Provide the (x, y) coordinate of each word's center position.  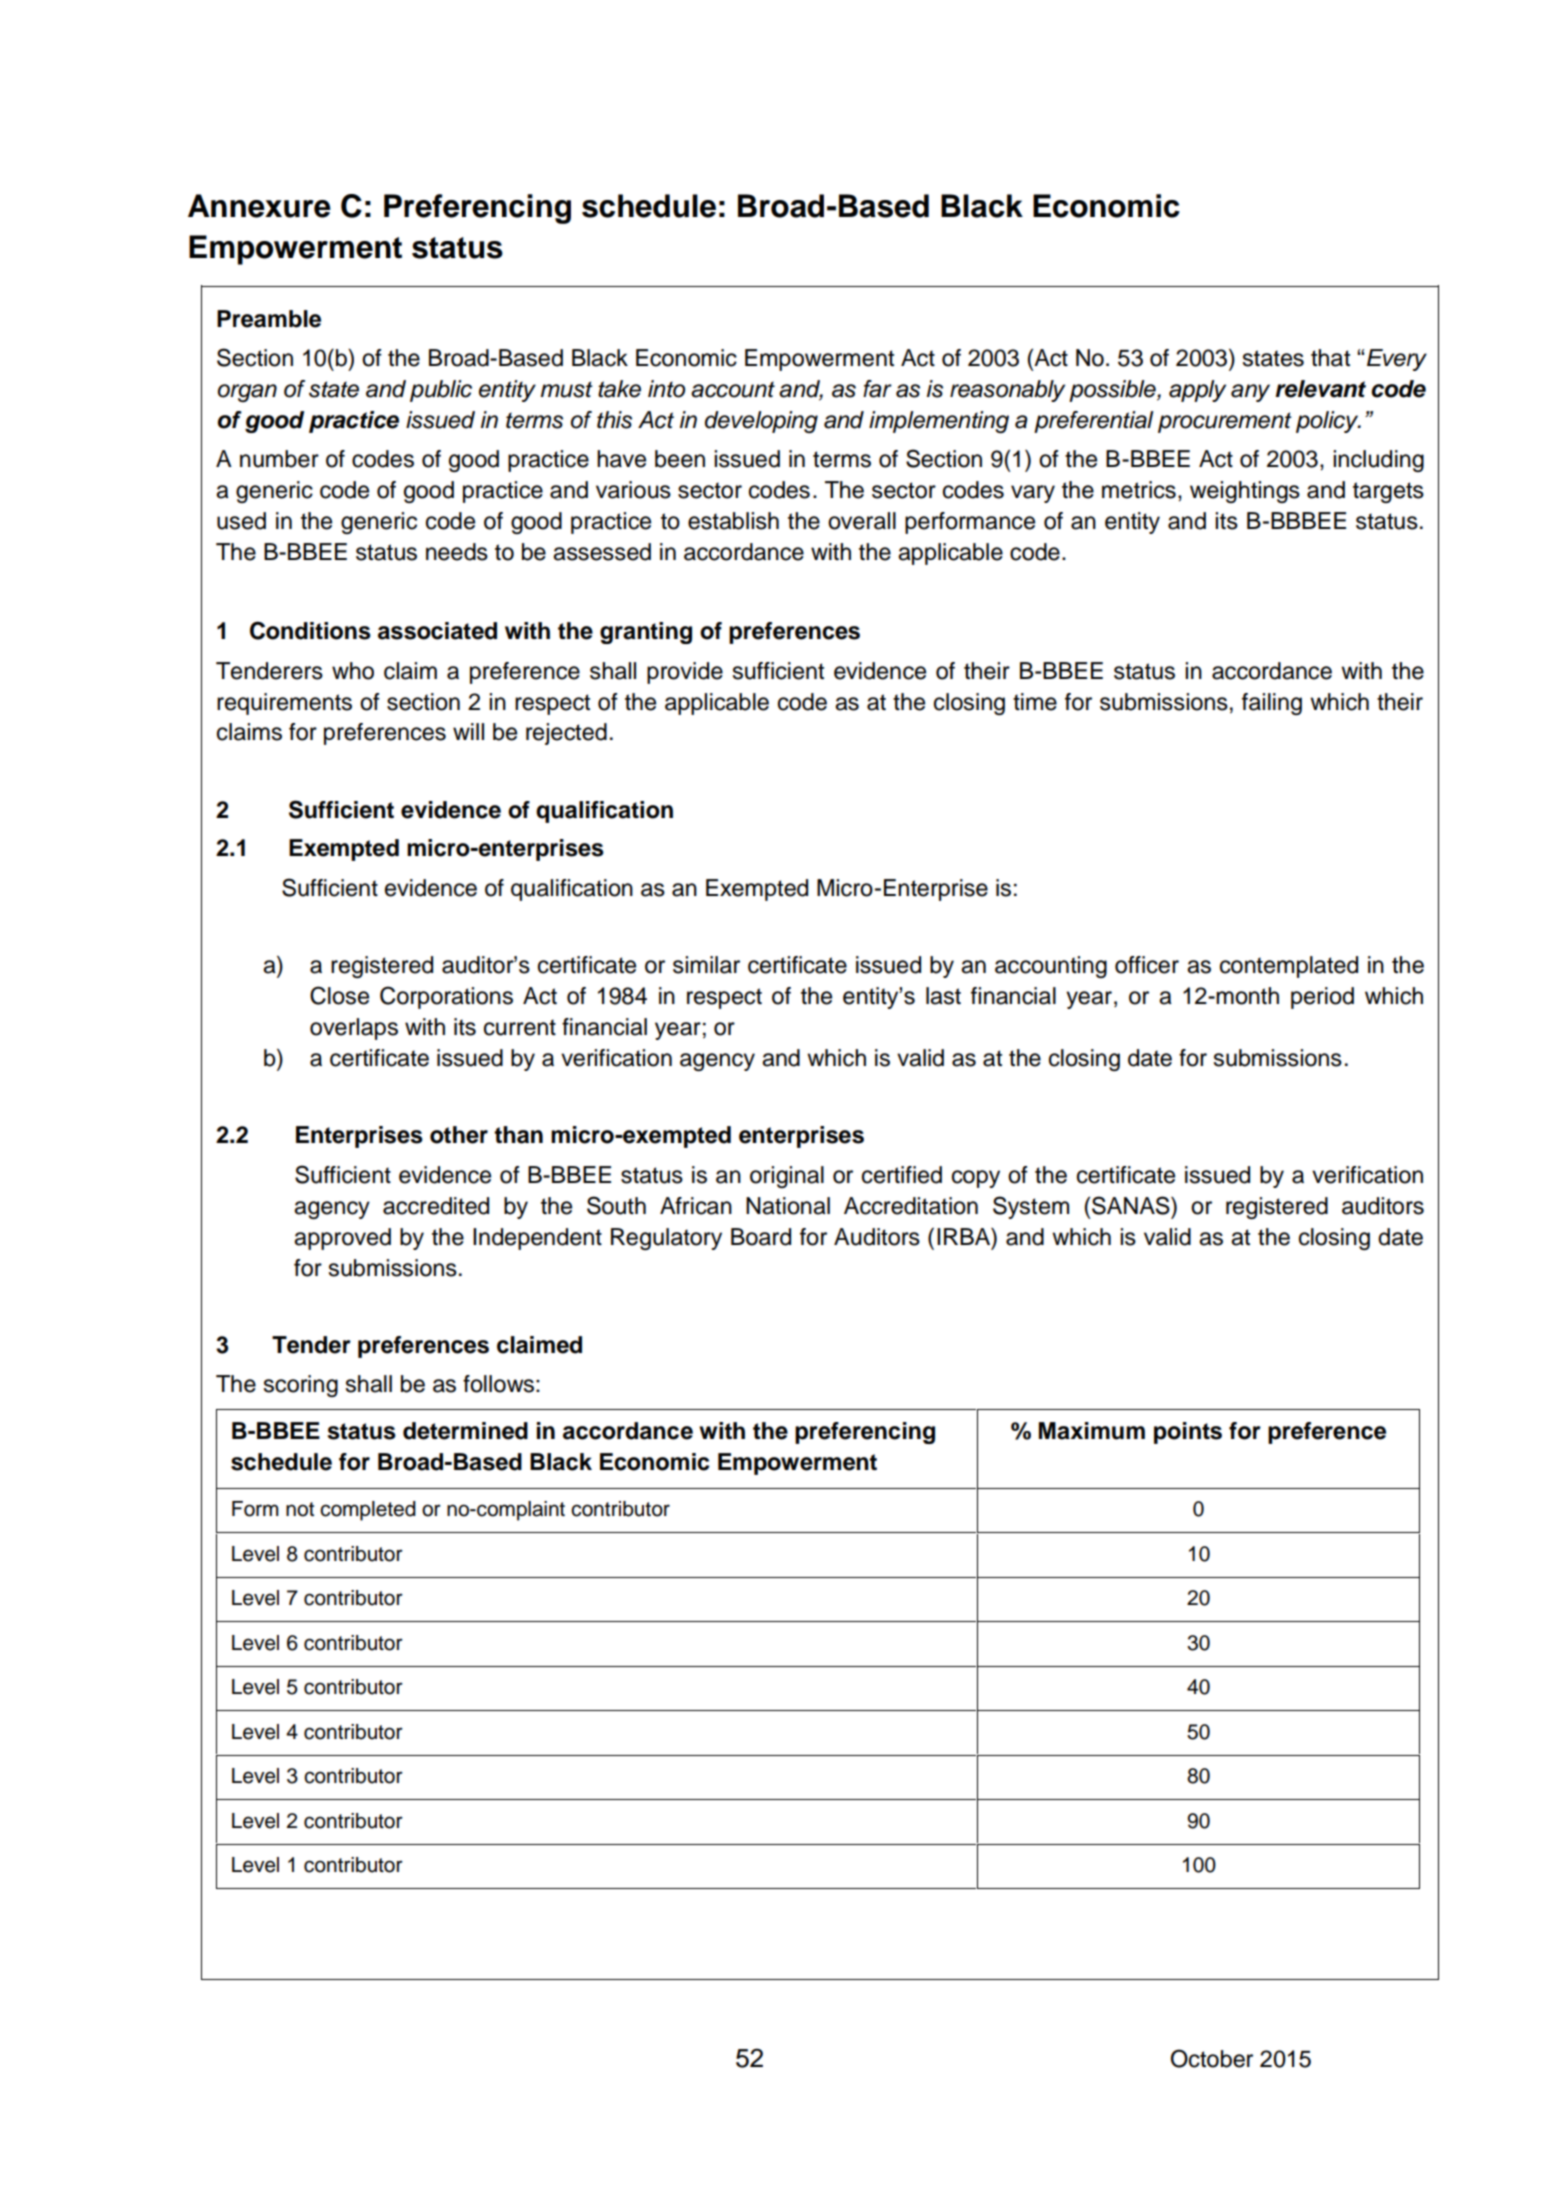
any (1250, 393)
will (468, 731)
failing (1272, 704)
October (1212, 2058)
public (441, 391)
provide (685, 673)
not (300, 1509)
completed (368, 1511)
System (1031, 1207)
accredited (436, 1206)
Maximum (1092, 1431)
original (787, 1177)
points (1188, 1433)
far (877, 389)
